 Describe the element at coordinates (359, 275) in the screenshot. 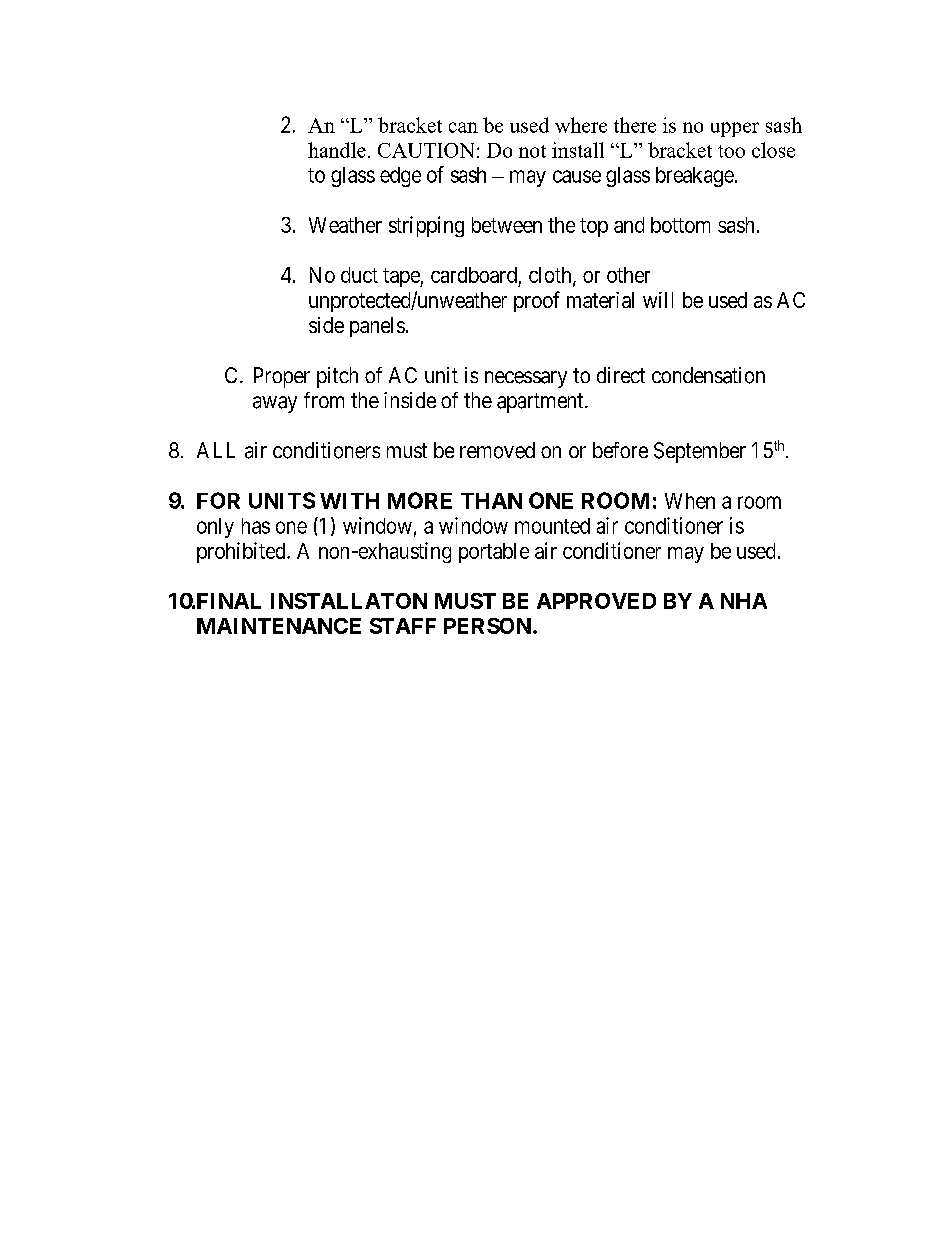

I see `duct` at that location.
